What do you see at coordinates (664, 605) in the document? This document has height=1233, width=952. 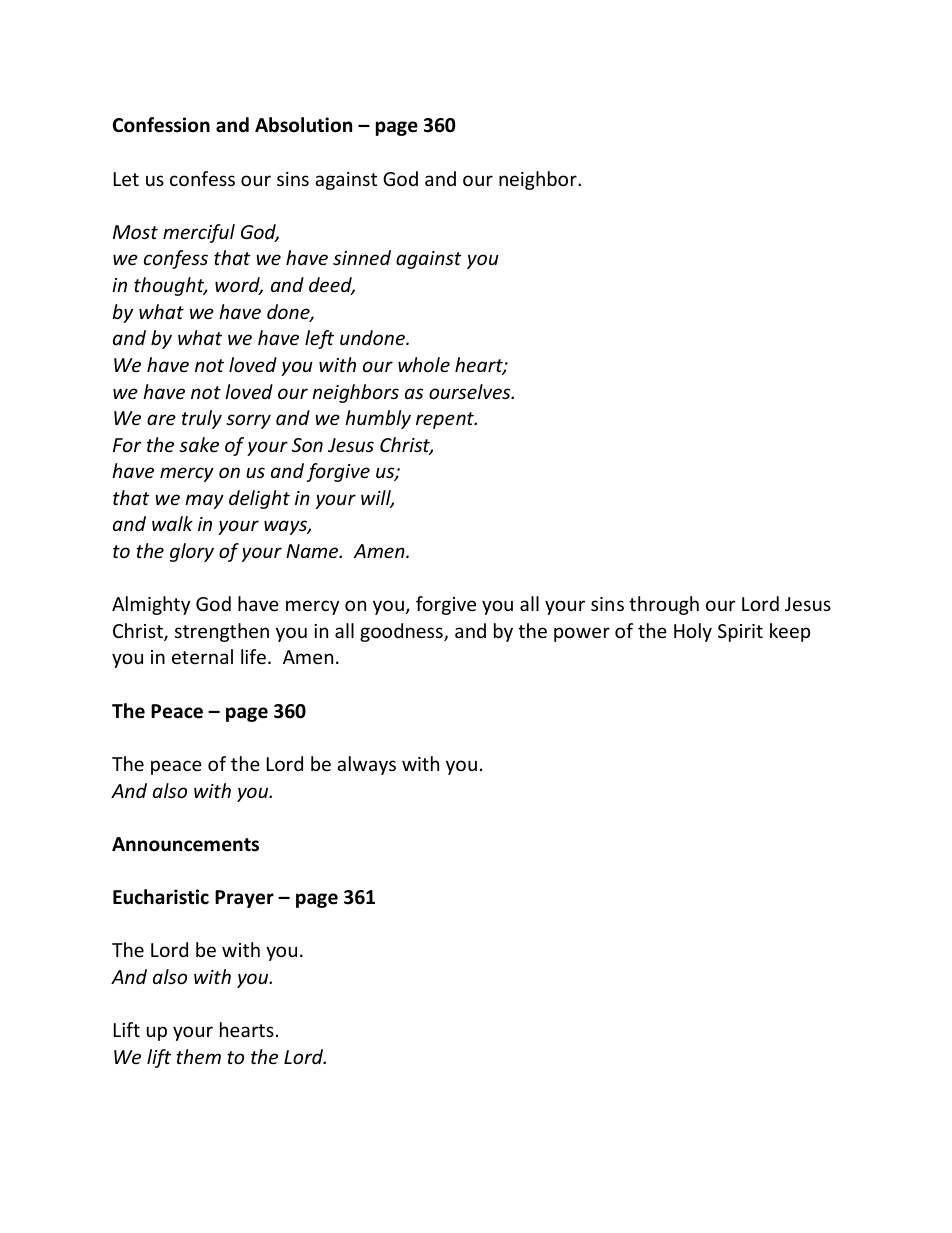 I see `through` at bounding box center [664, 605].
